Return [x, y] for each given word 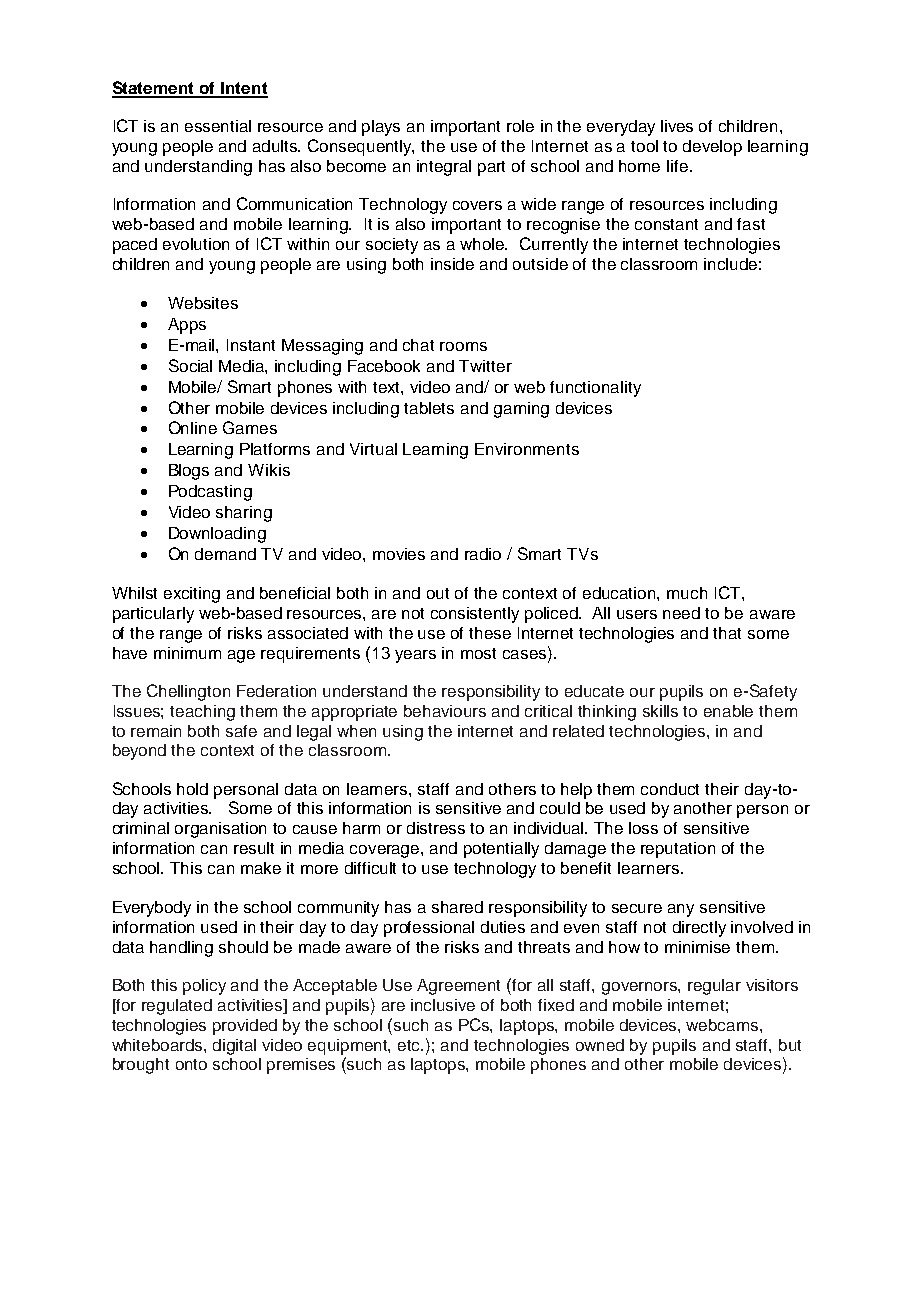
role [520, 126]
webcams [723, 1025]
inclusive [443, 1005]
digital [234, 1047]
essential [218, 126]
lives [677, 126]
